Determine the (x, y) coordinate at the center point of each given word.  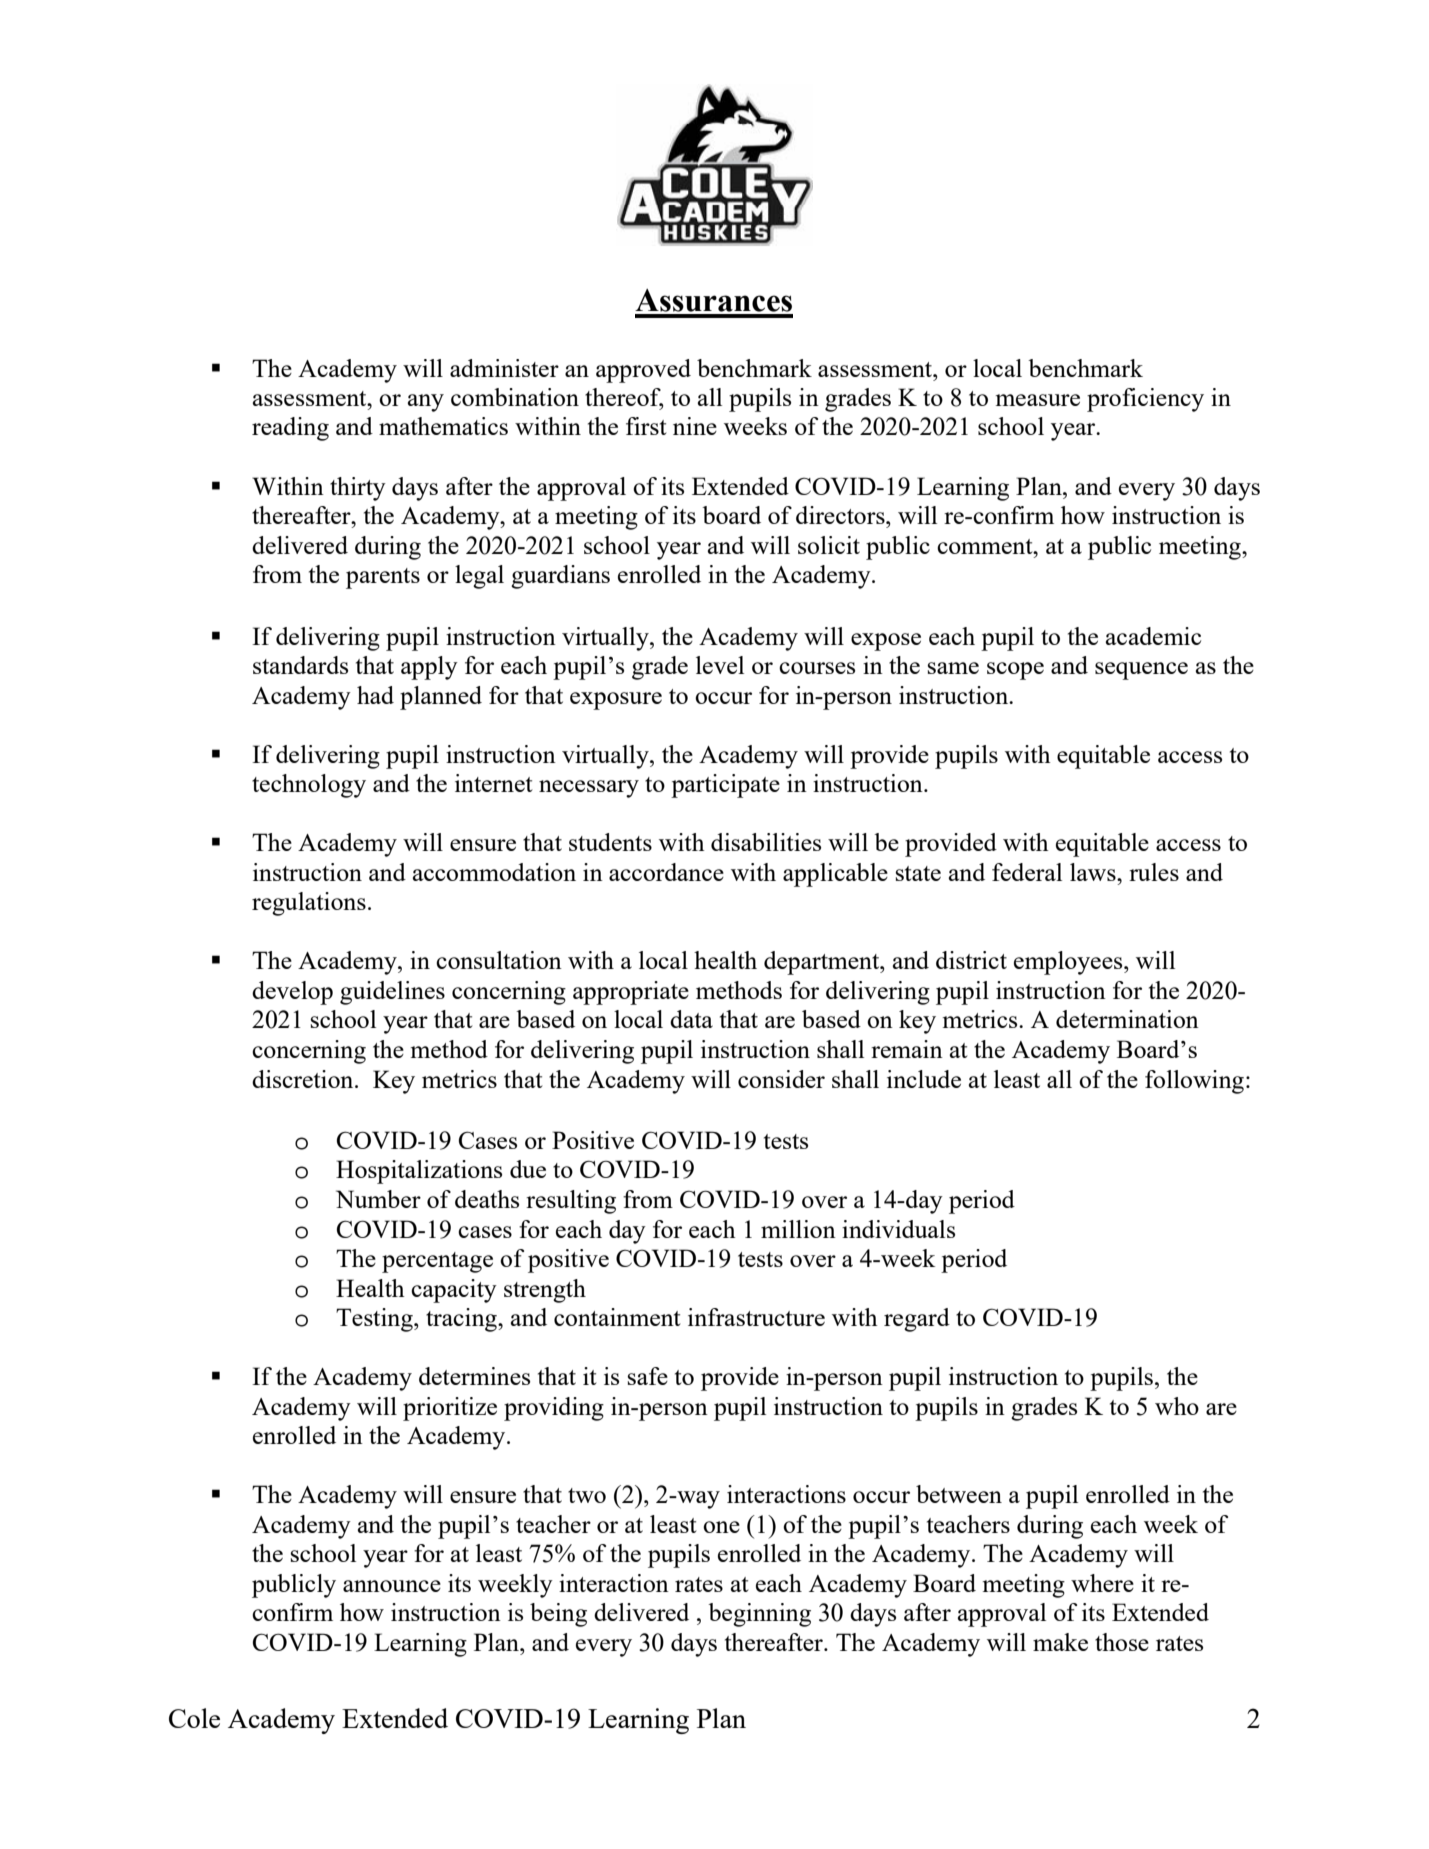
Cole (194, 1718)
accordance (666, 872)
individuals (898, 1229)
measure (1038, 400)
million (798, 1229)
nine (695, 426)
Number (378, 1199)
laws (1094, 872)
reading (290, 429)
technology (309, 786)
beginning (759, 1615)
